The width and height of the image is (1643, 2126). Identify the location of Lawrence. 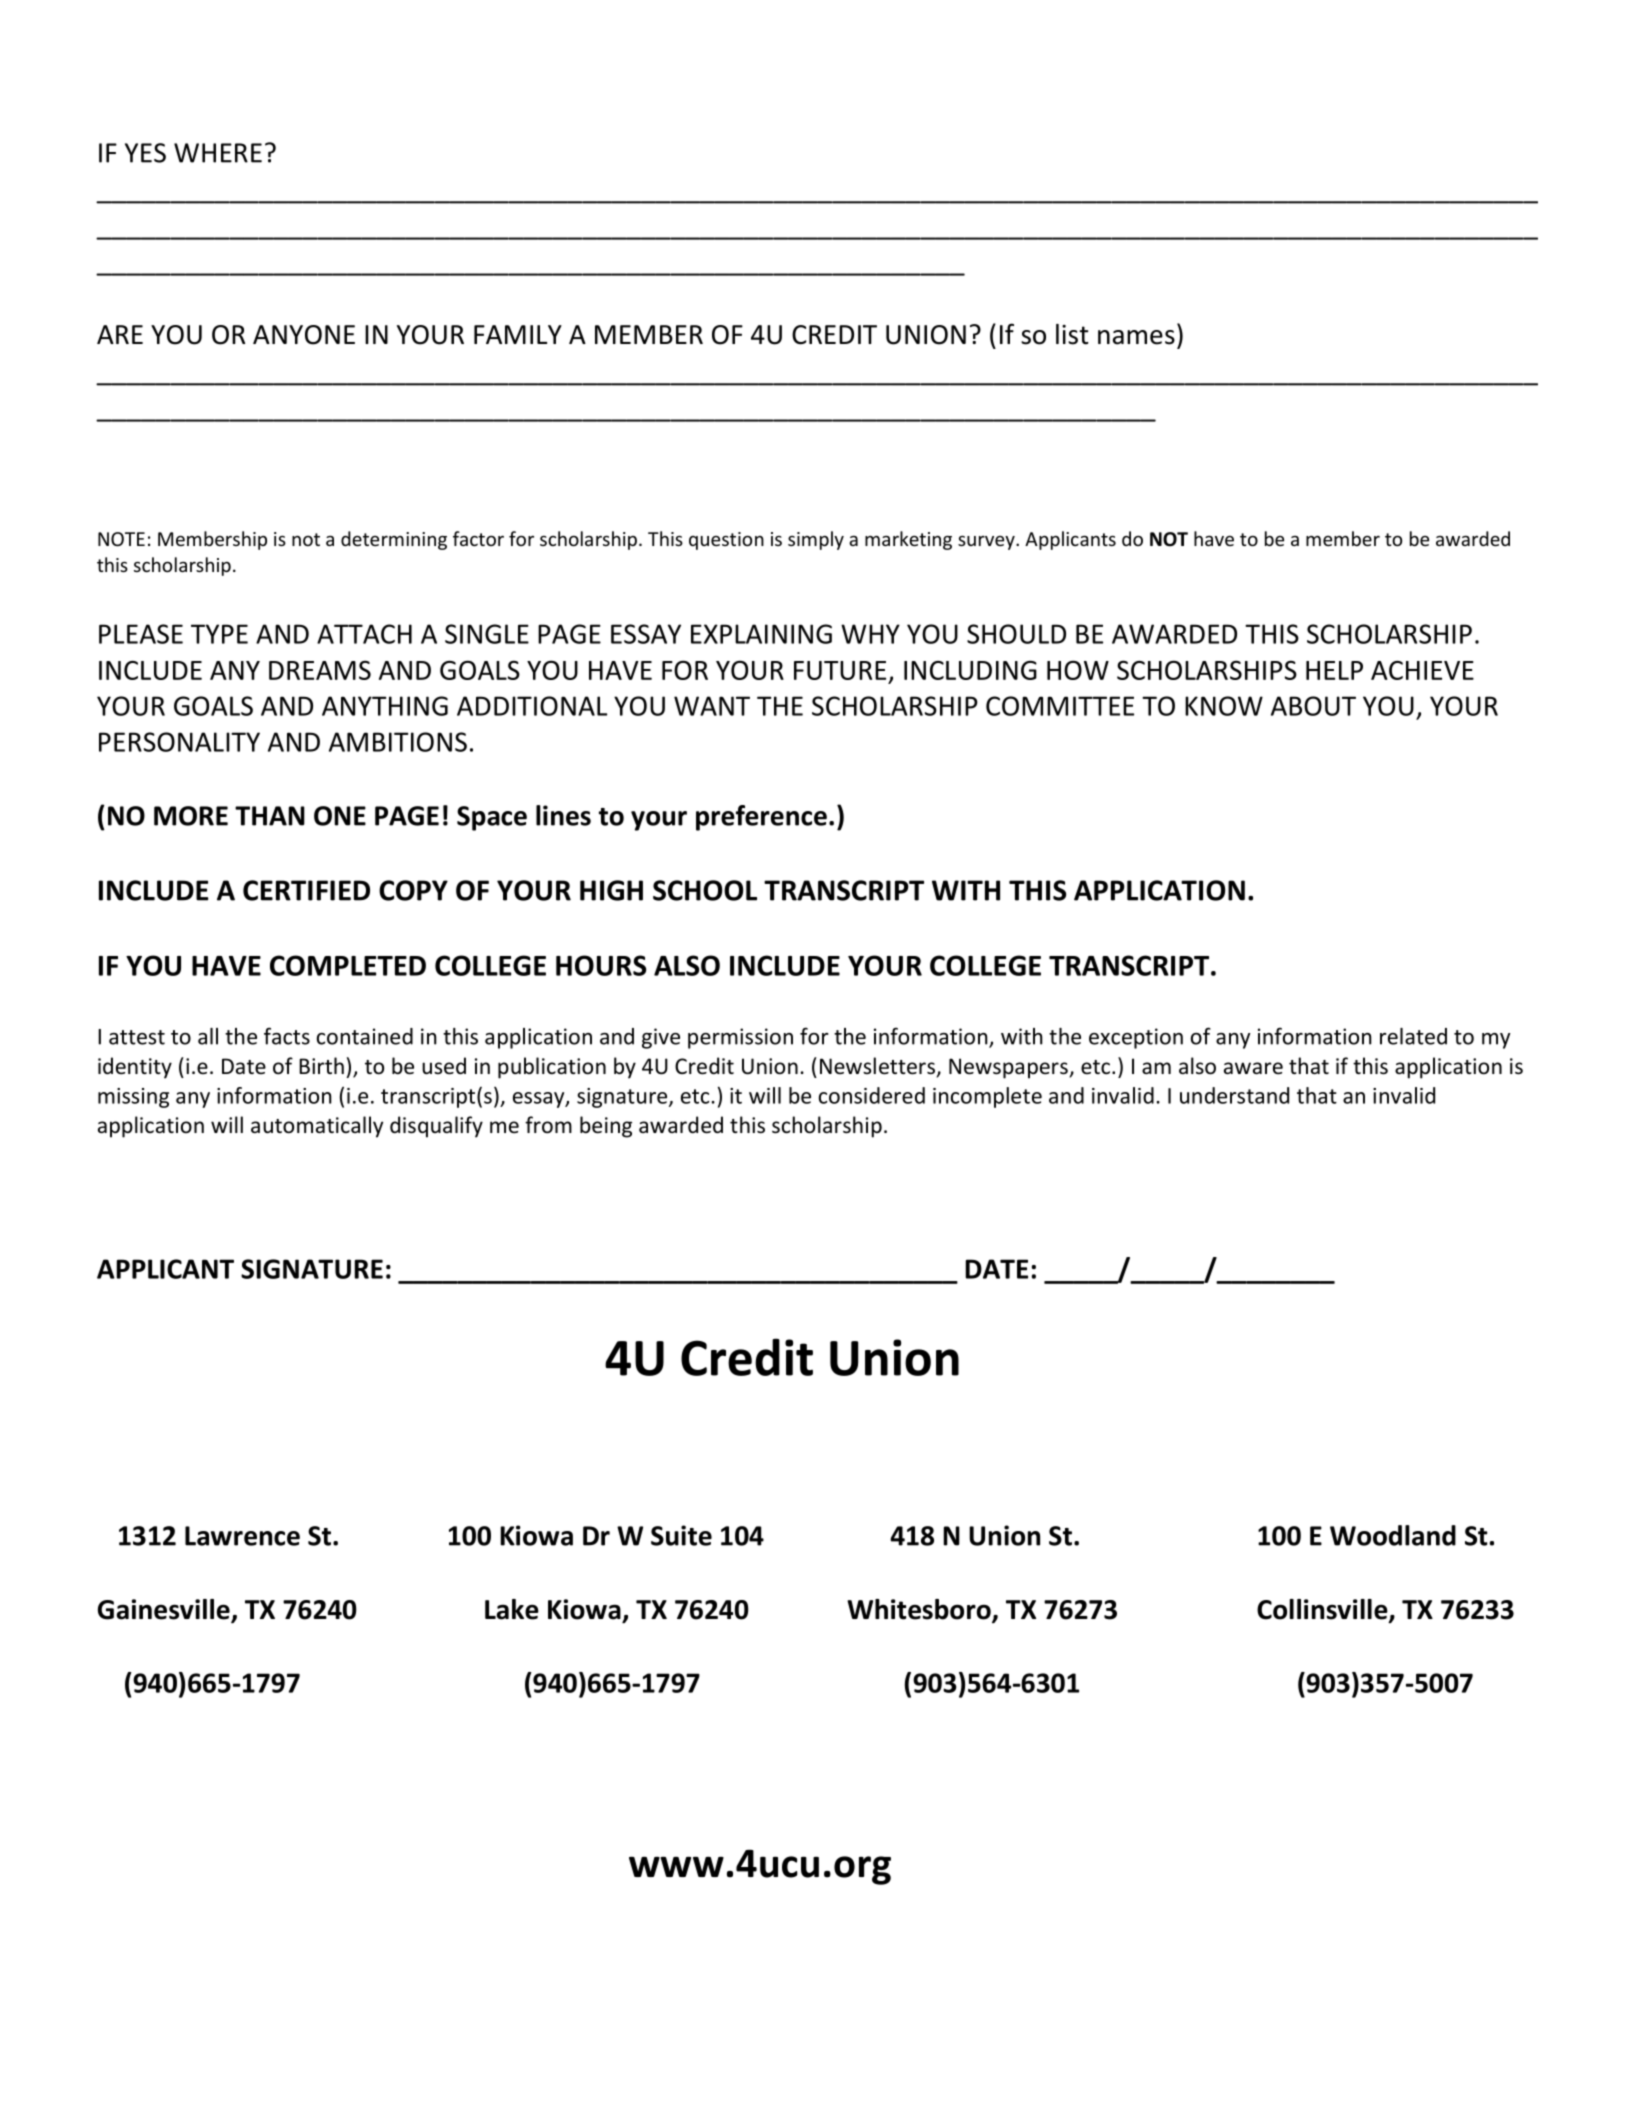
(242, 1536).
